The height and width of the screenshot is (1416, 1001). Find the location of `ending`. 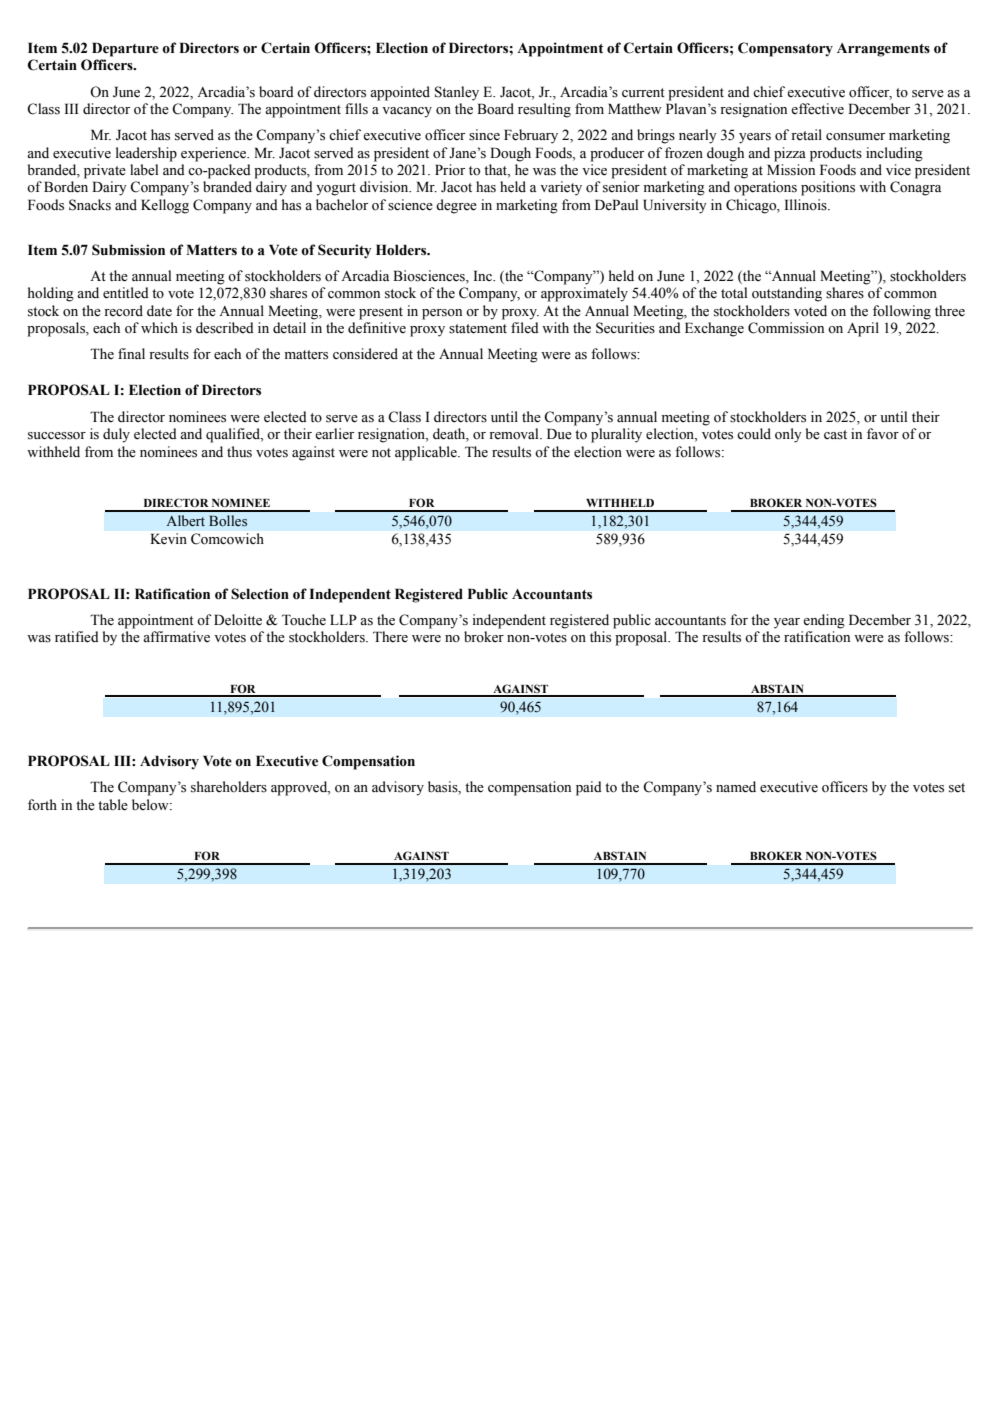

ending is located at coordinates (824, 621).
